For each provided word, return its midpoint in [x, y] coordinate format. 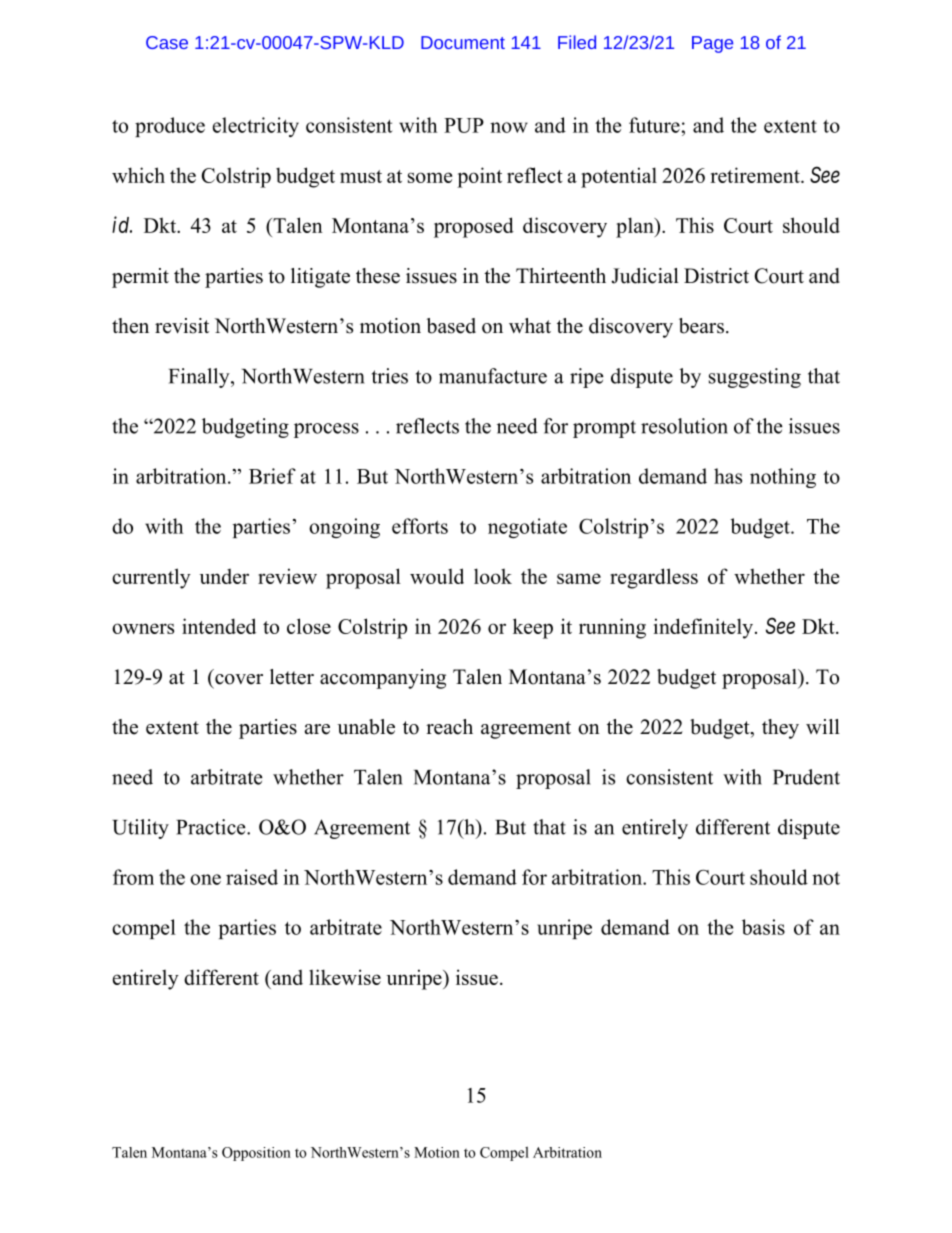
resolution [684, 426]
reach [449, 727]
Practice [212, 827]
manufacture [493, 376]
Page [712, 44]
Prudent [806, 777]
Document [463, 42]
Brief [272, 476]
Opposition [256, 1154]
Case [167, 42]
